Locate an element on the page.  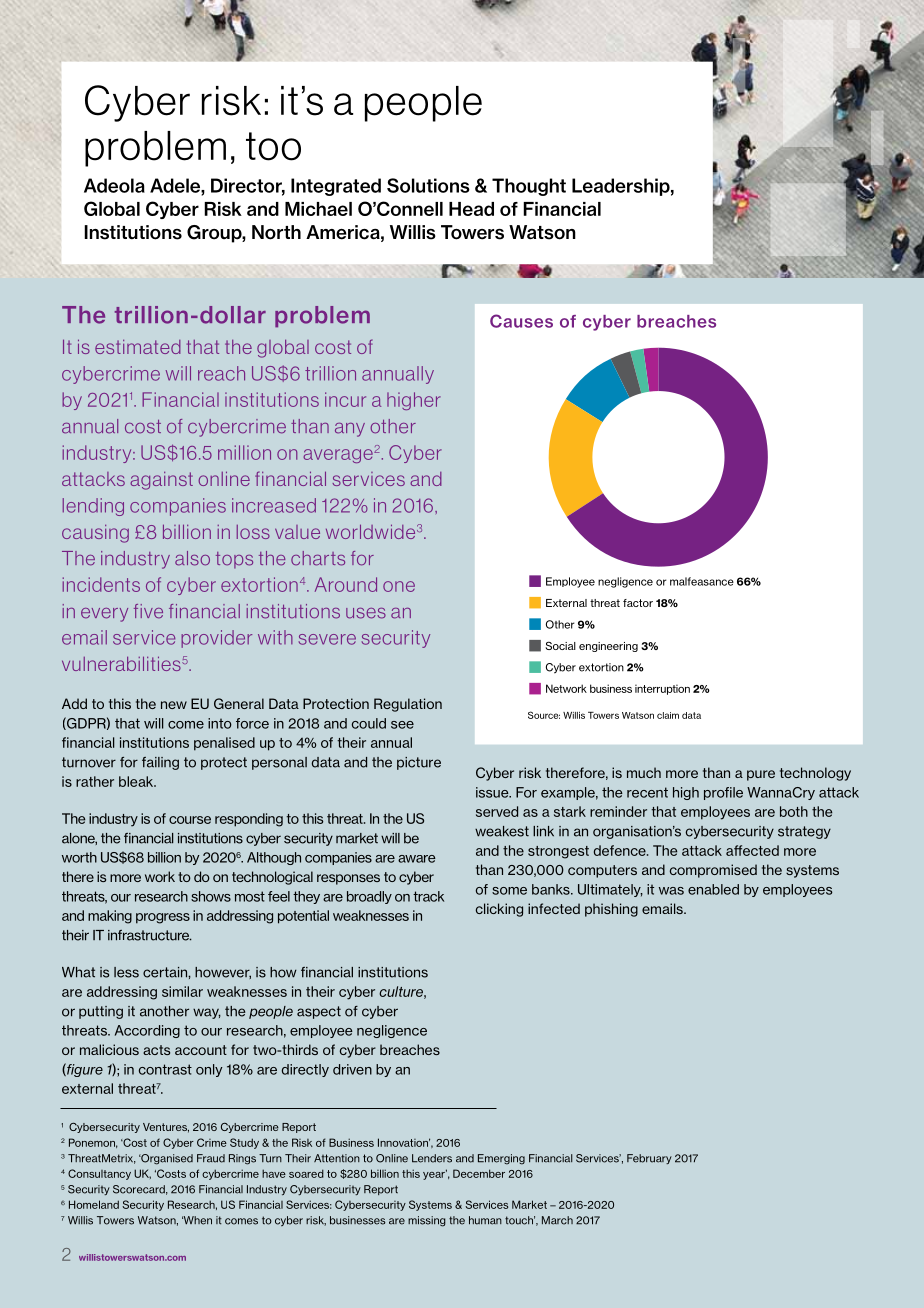
When is located at coordinates (197, 1220).
